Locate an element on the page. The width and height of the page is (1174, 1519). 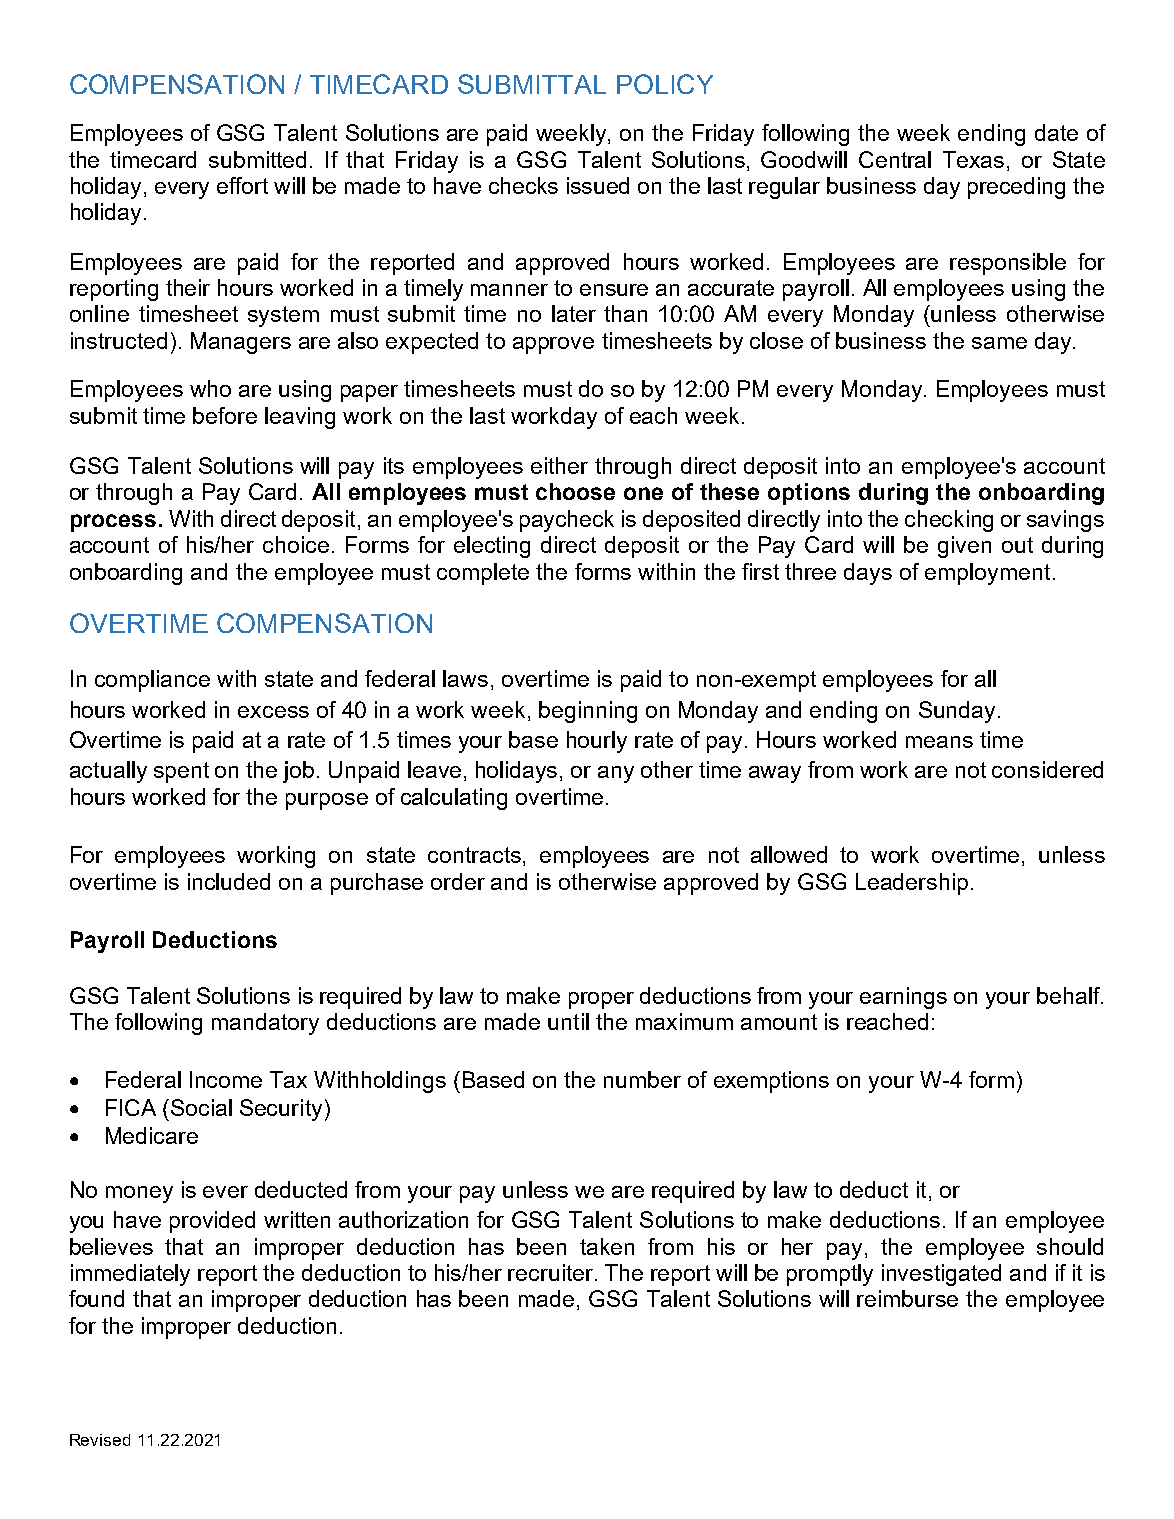
Texas is located at coordinates (973, 159).
